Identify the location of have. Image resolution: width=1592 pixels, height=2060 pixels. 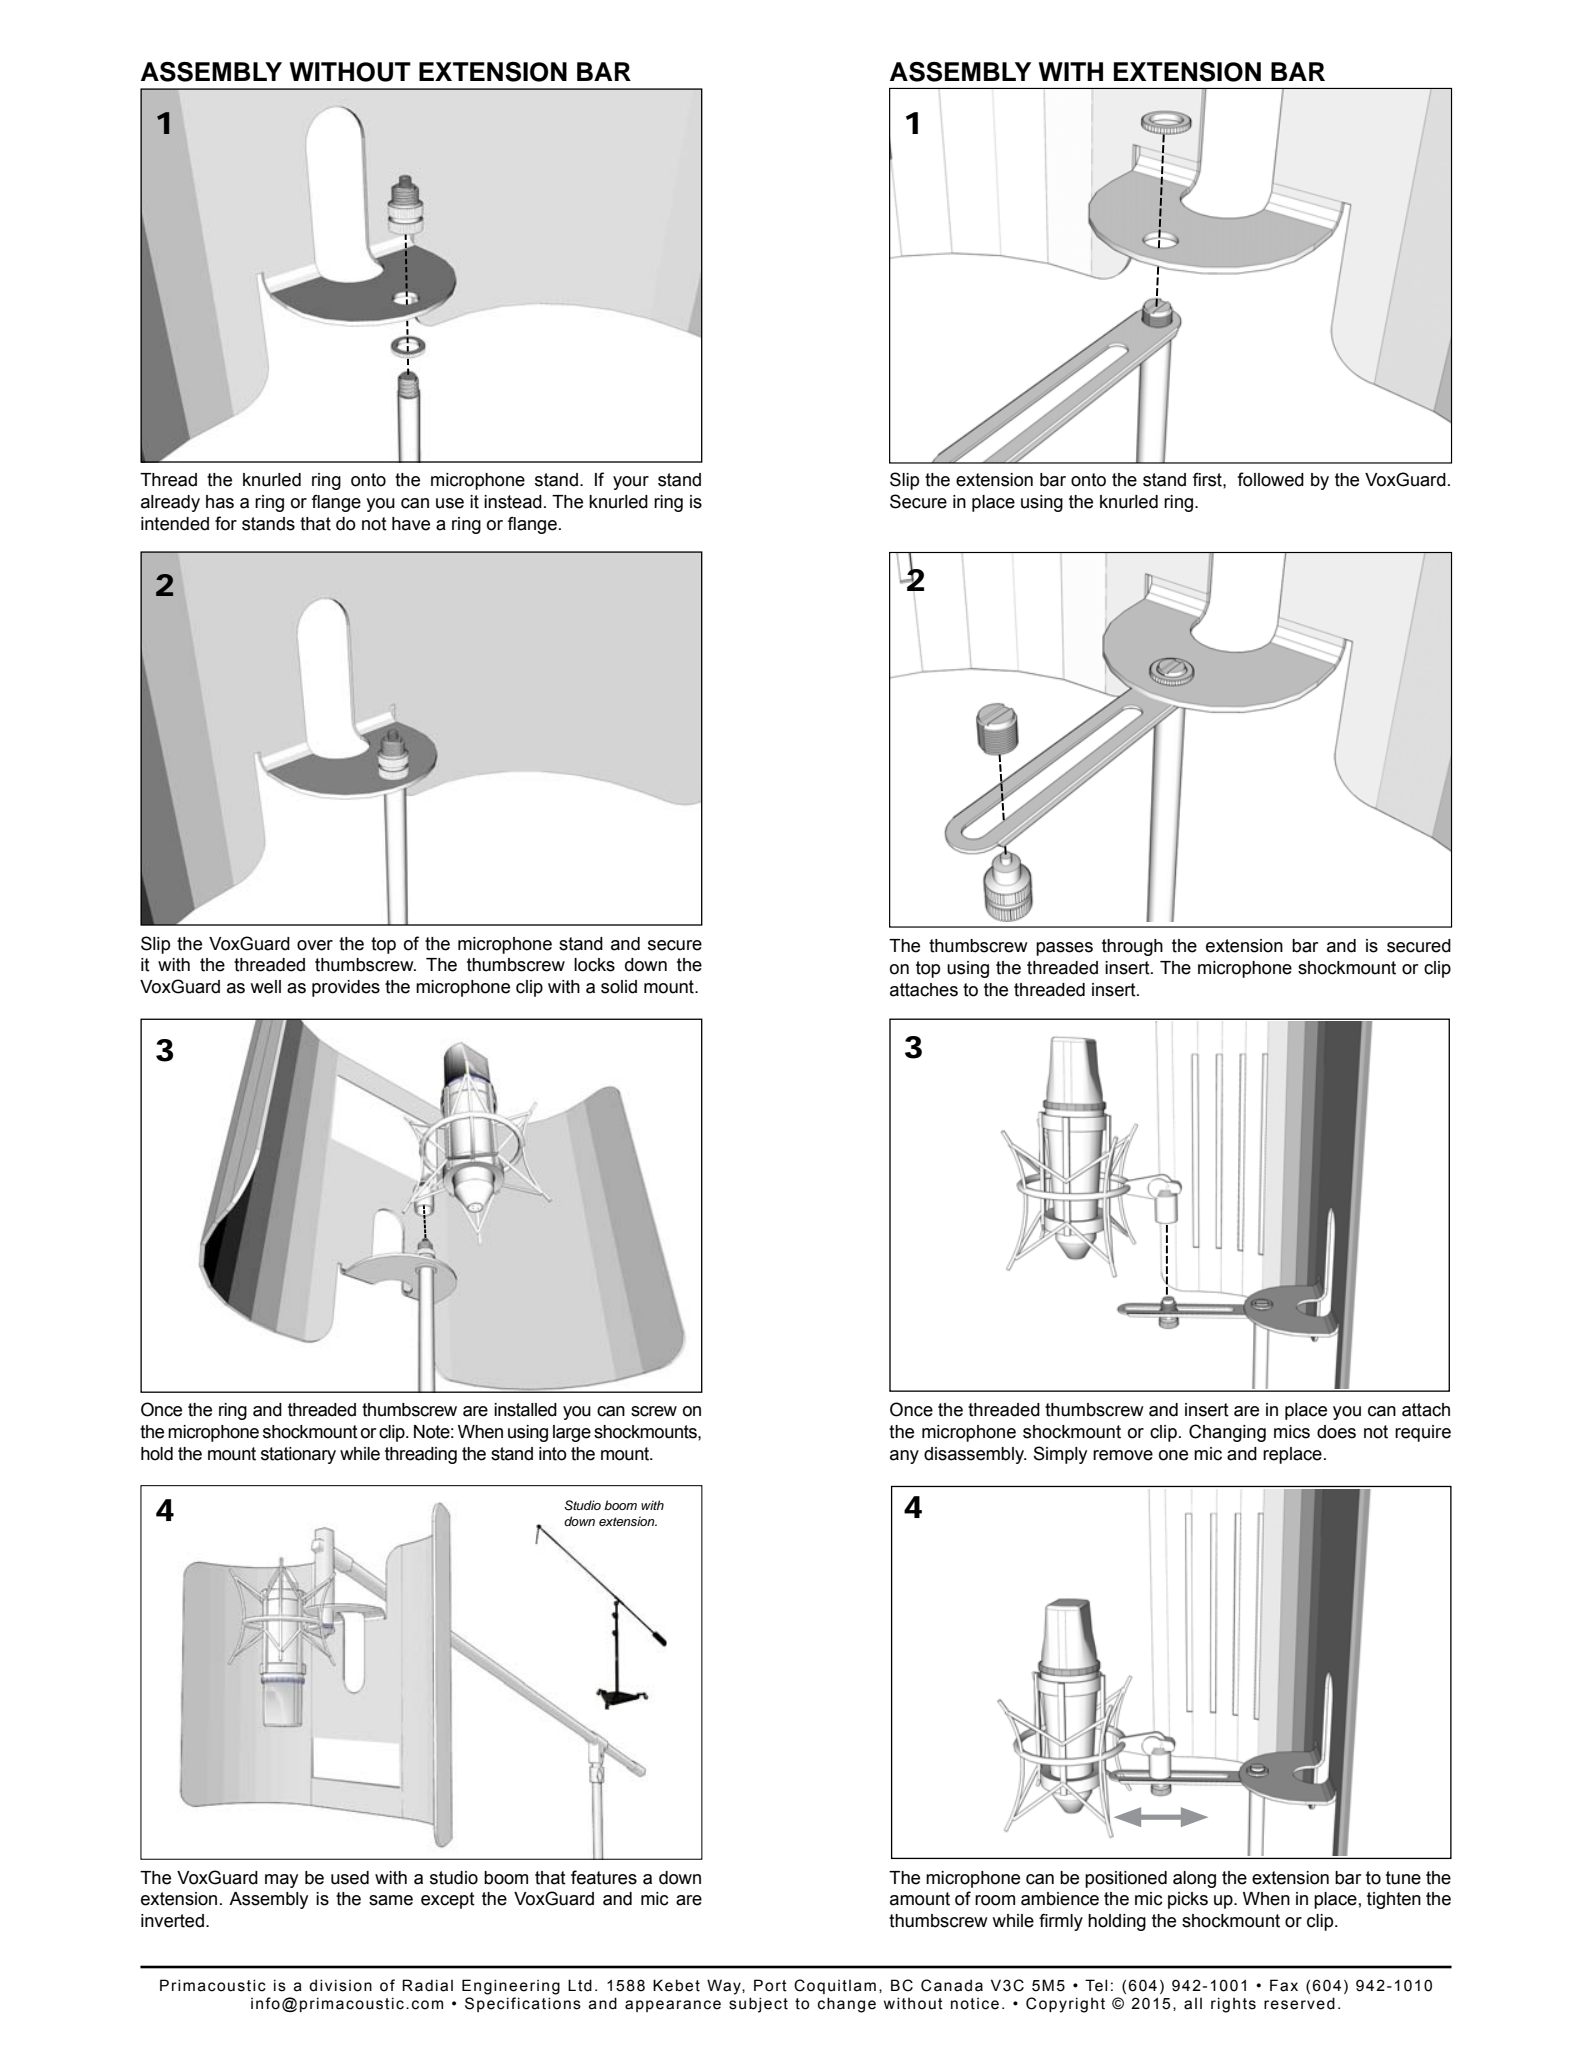
(411, 524).
